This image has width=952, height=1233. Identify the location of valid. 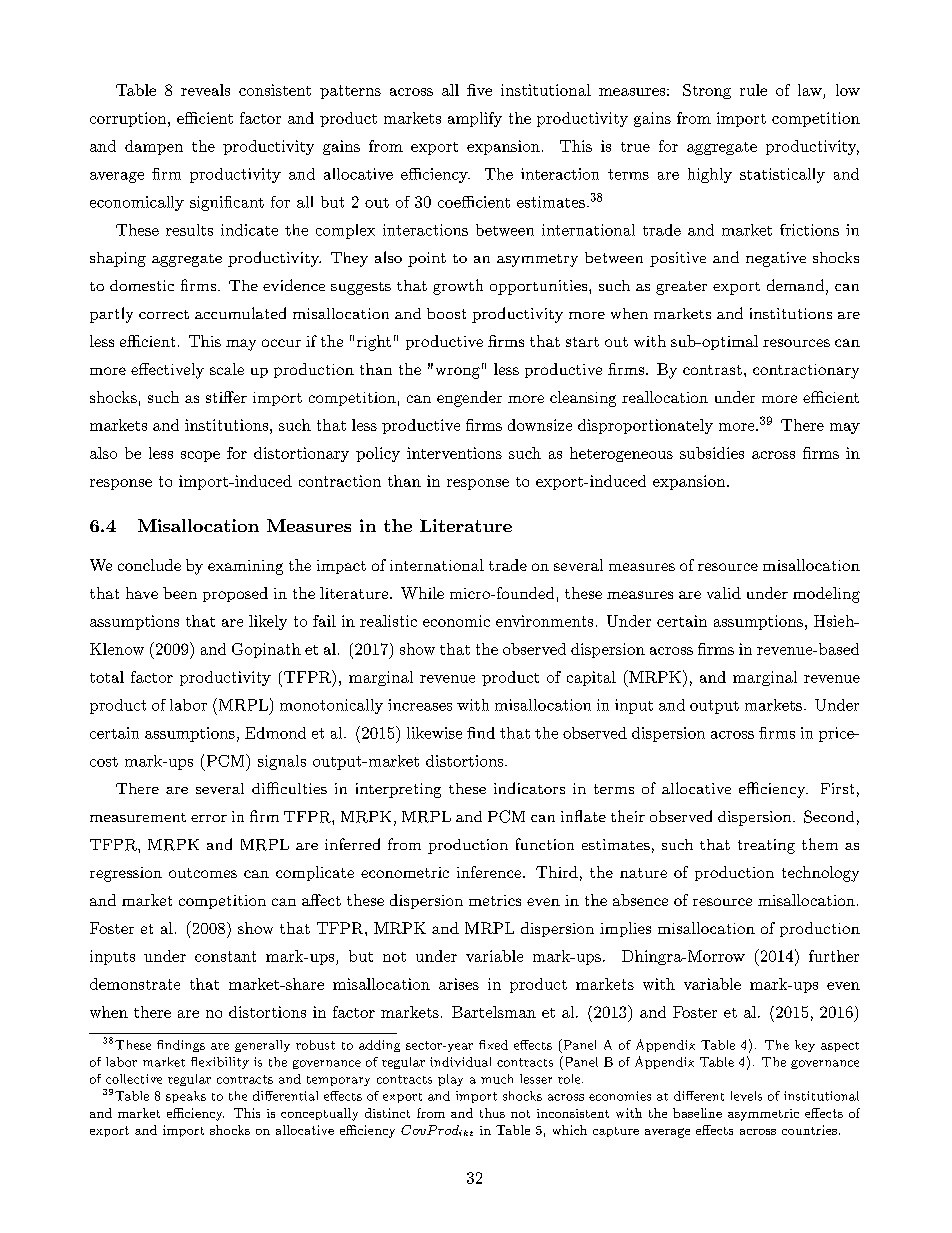
(724, 593).
